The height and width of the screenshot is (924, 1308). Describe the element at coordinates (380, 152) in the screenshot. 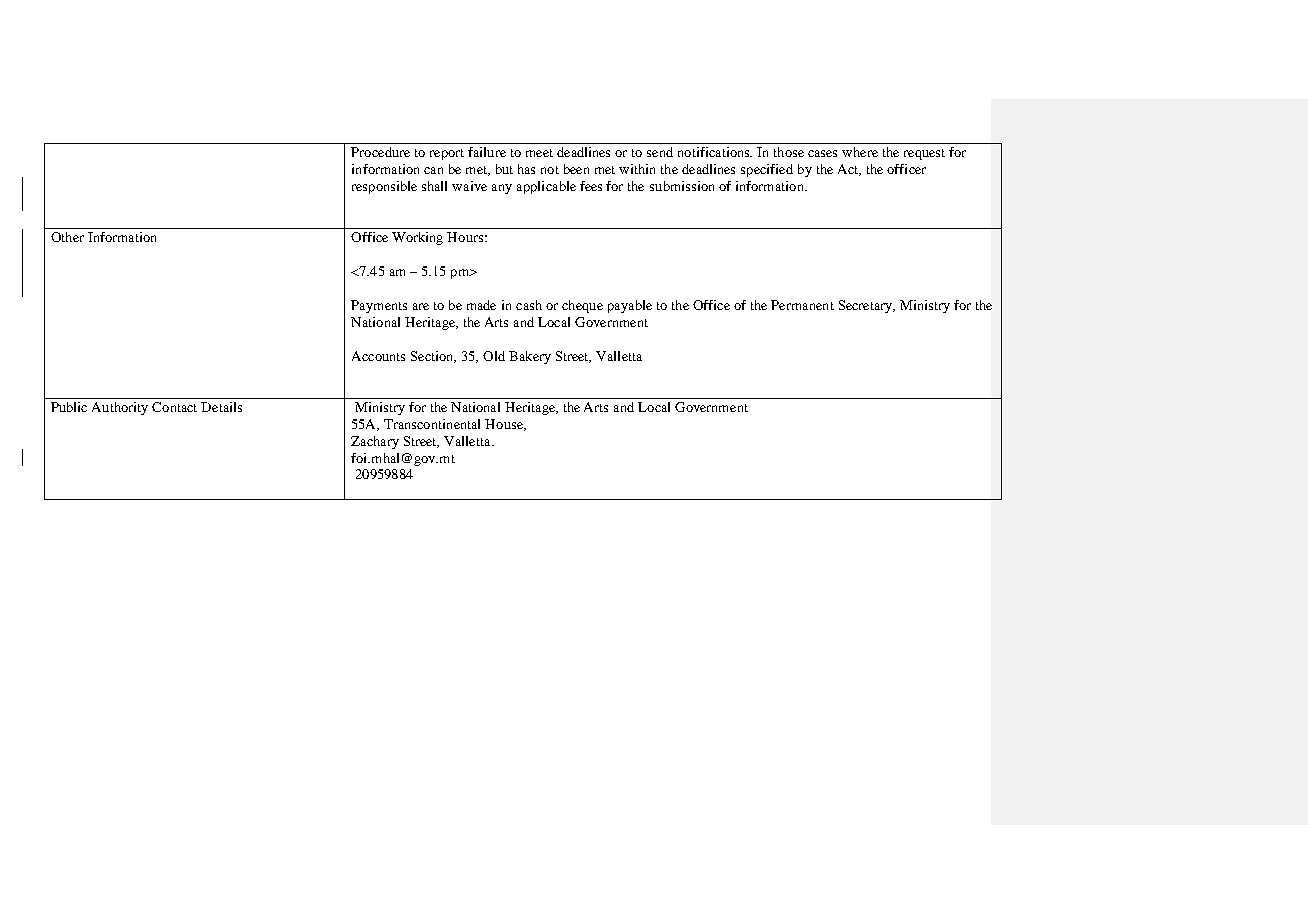

I see `Procedure` at that location.
